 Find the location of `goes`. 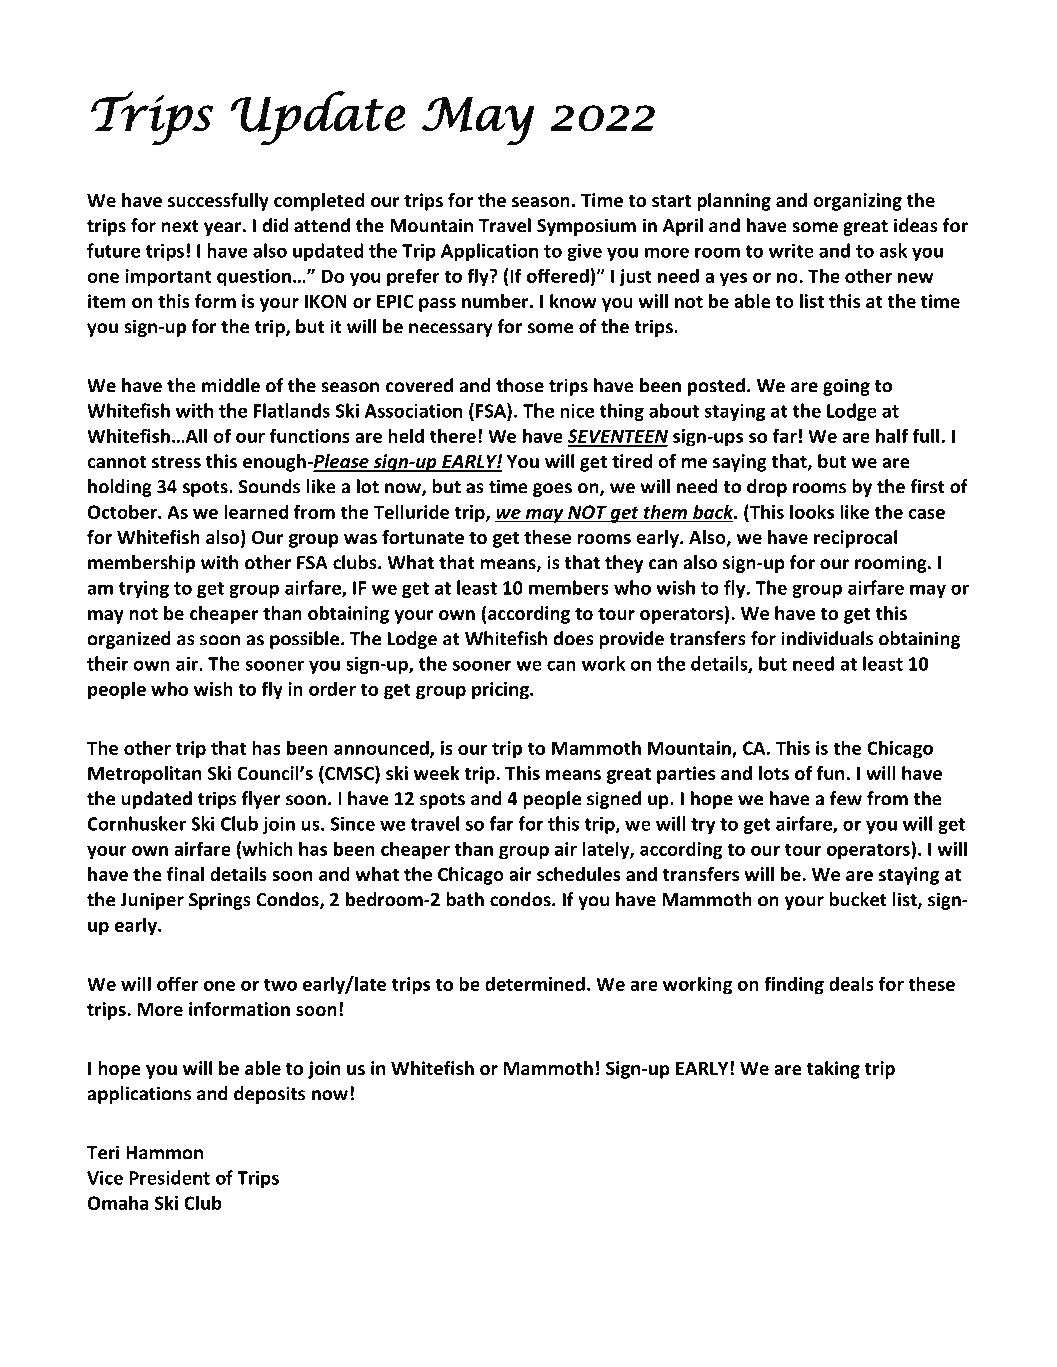

goes is located at coordinates (552, 490).
